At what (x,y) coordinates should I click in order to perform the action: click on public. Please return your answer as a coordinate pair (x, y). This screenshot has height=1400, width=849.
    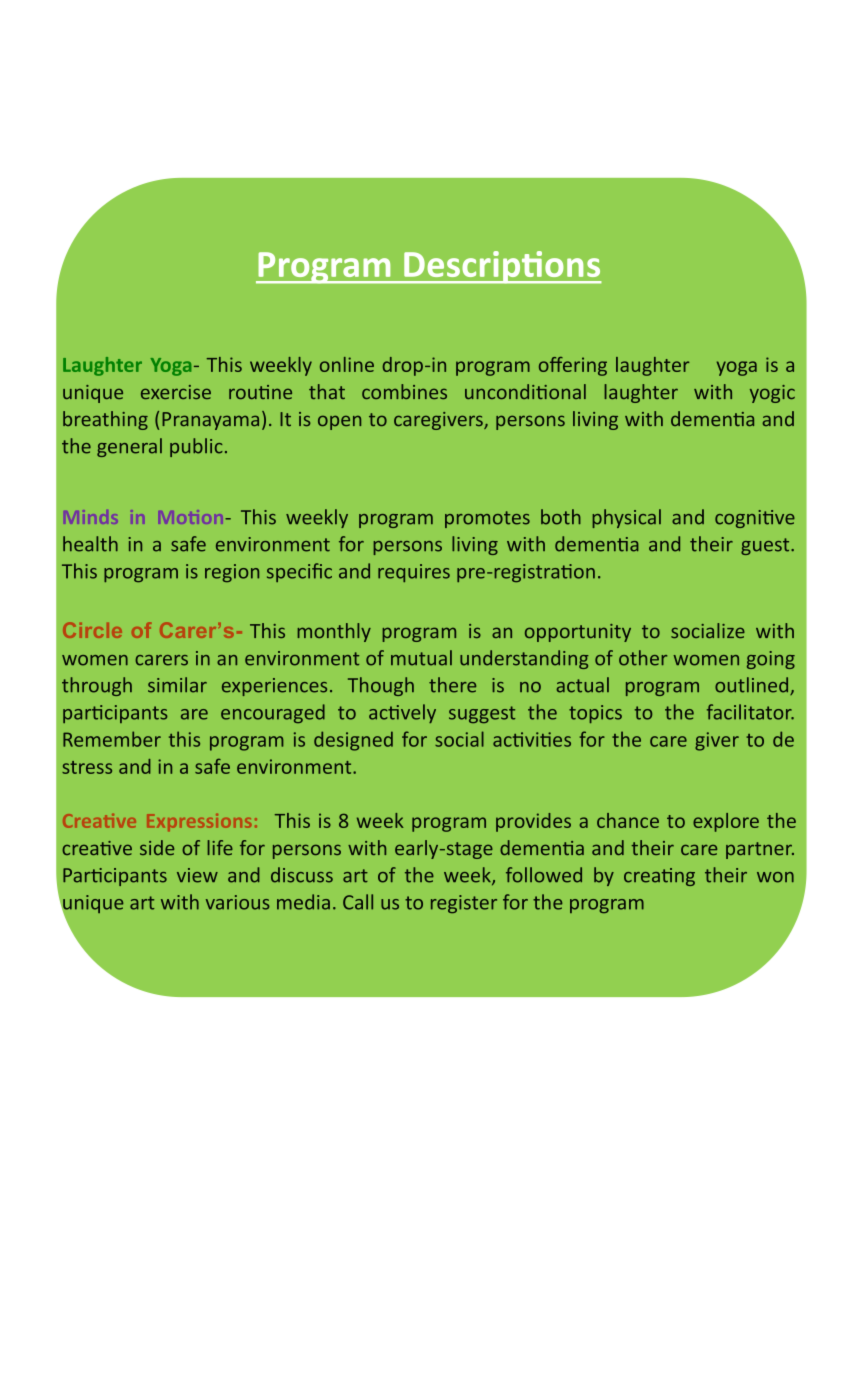
    Looking at the image, I should click on (196, 447).
